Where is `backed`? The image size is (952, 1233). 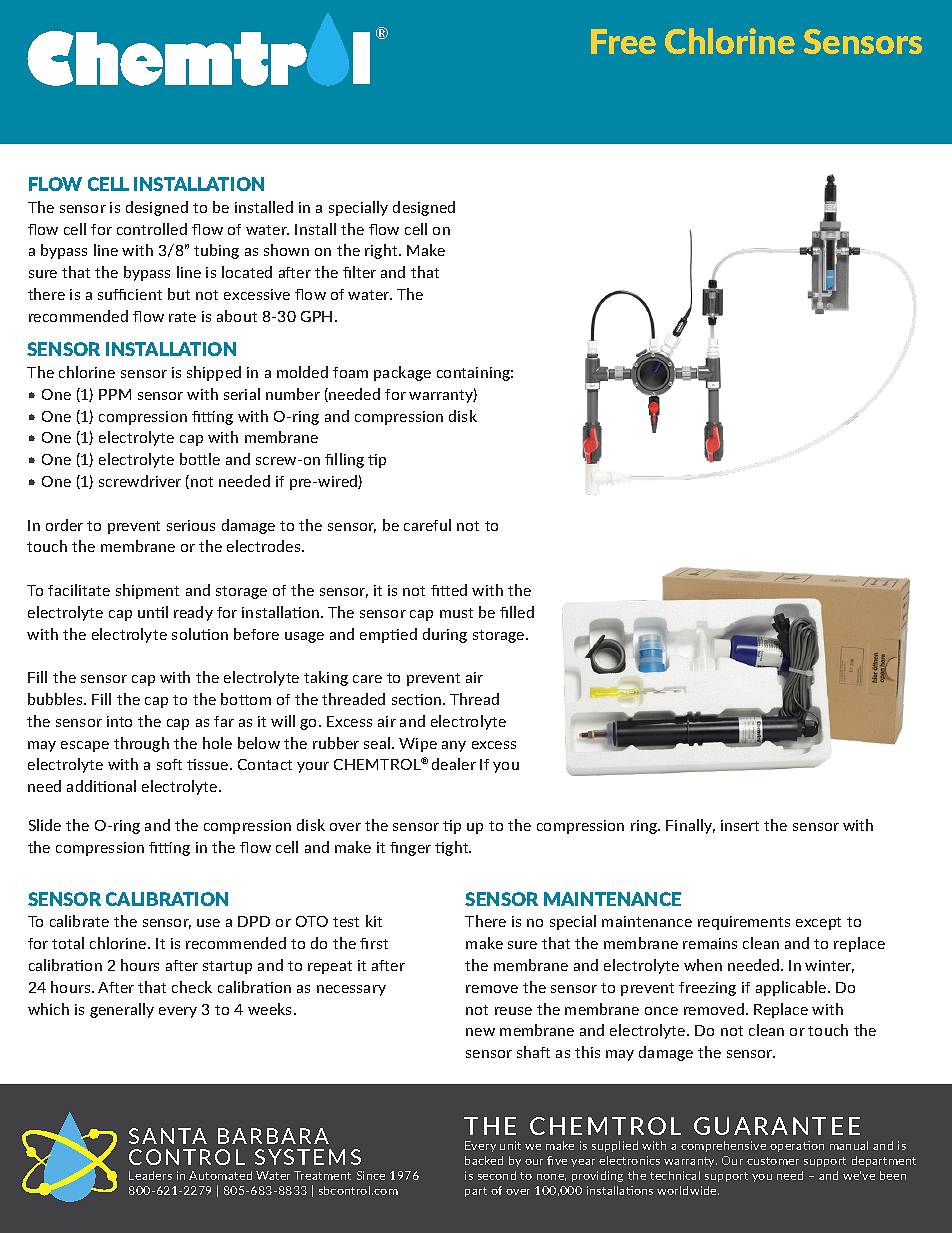 backed is located at coordinates (484, 1160).
